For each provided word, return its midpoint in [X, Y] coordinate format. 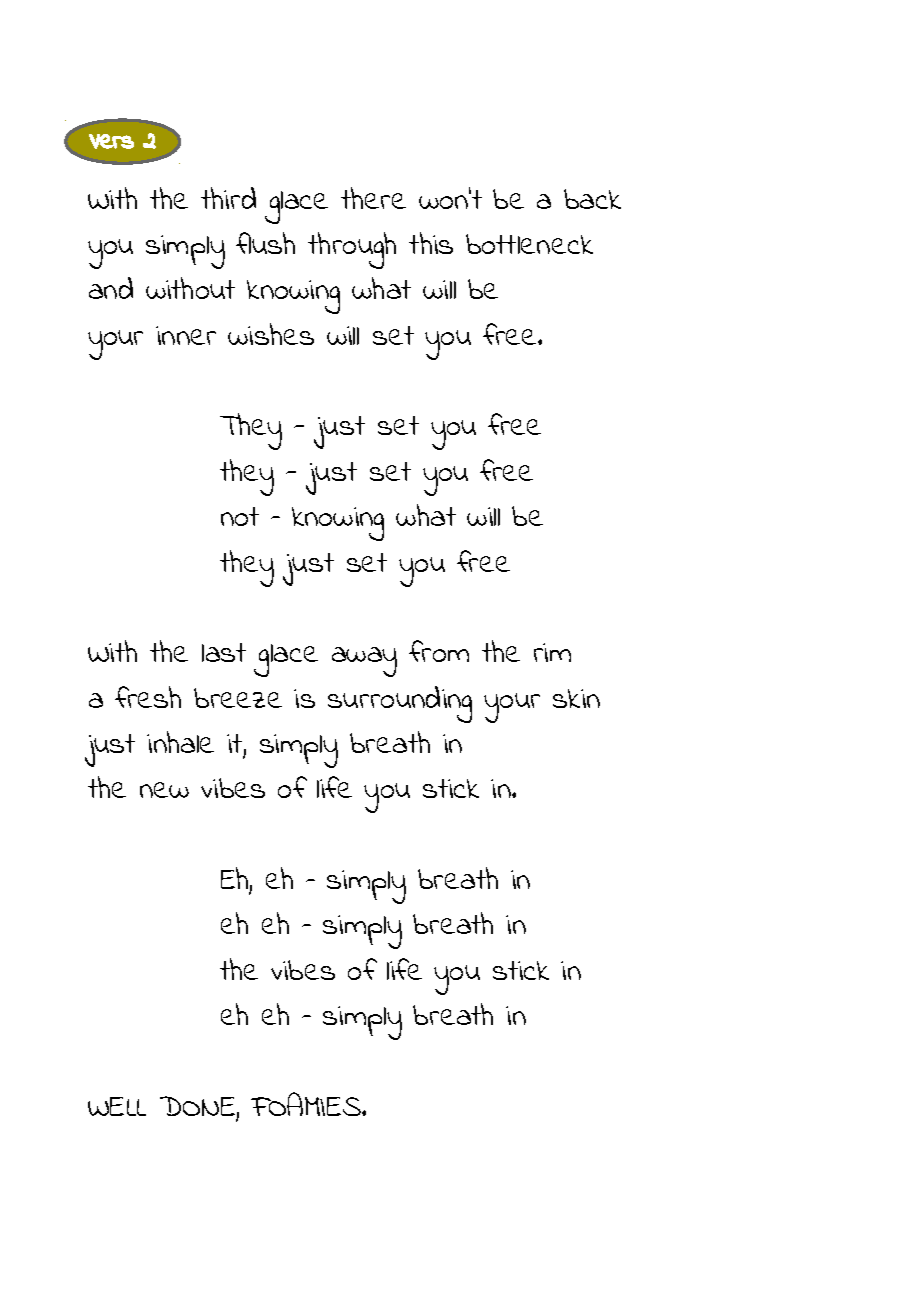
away [364, 662]
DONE [197, 1106]
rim [552, 652]
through [352, 250]
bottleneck [529, 244]
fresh [148, 697]
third [228, 198]
